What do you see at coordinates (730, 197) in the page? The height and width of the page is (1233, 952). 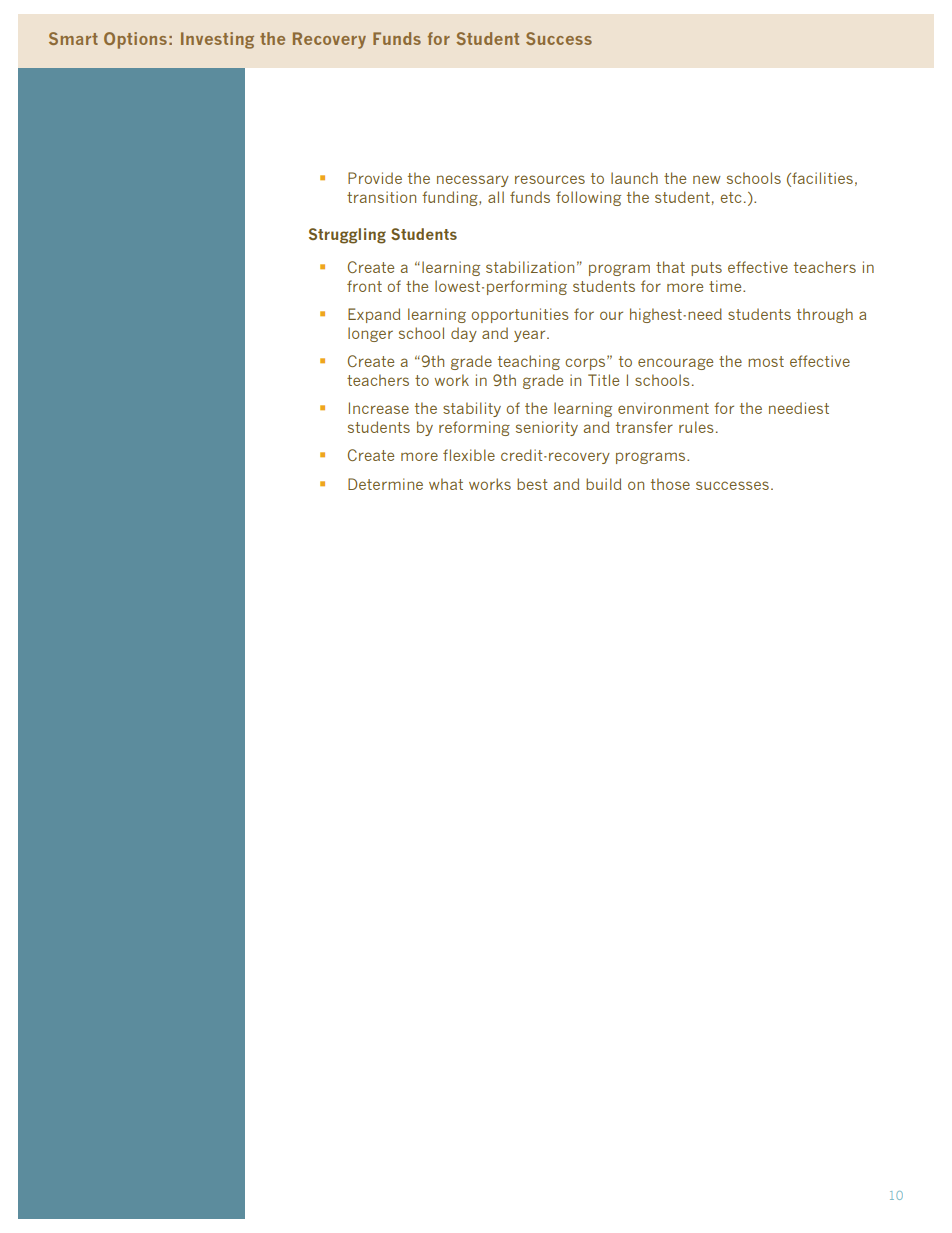 I see `etc` at bounding box center [730, 197].
